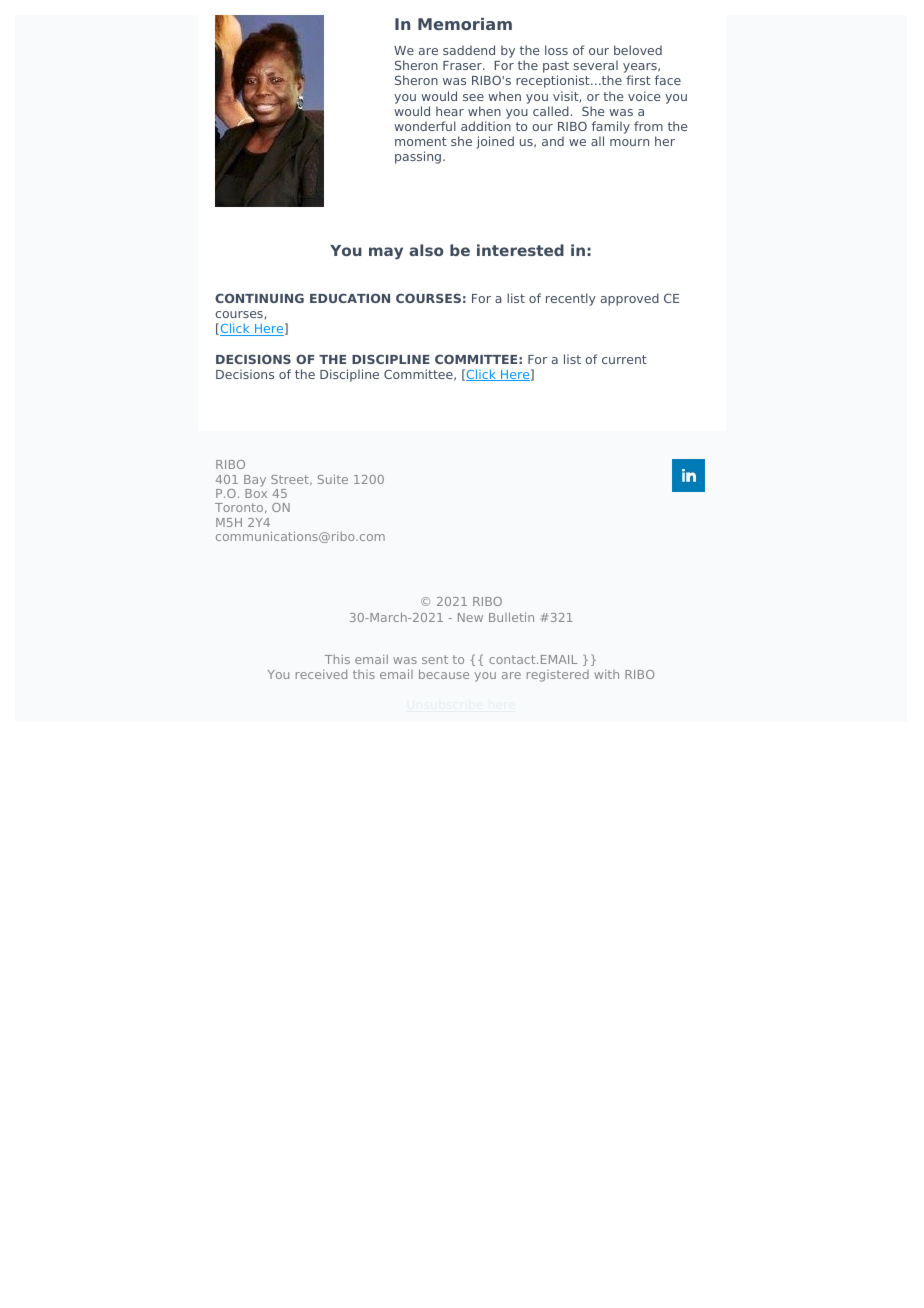 This screenshot has width=924, height=1308. Describe the element at coordinates (259, 298) in the screenshot. I see `CONTINUING` at that location.
